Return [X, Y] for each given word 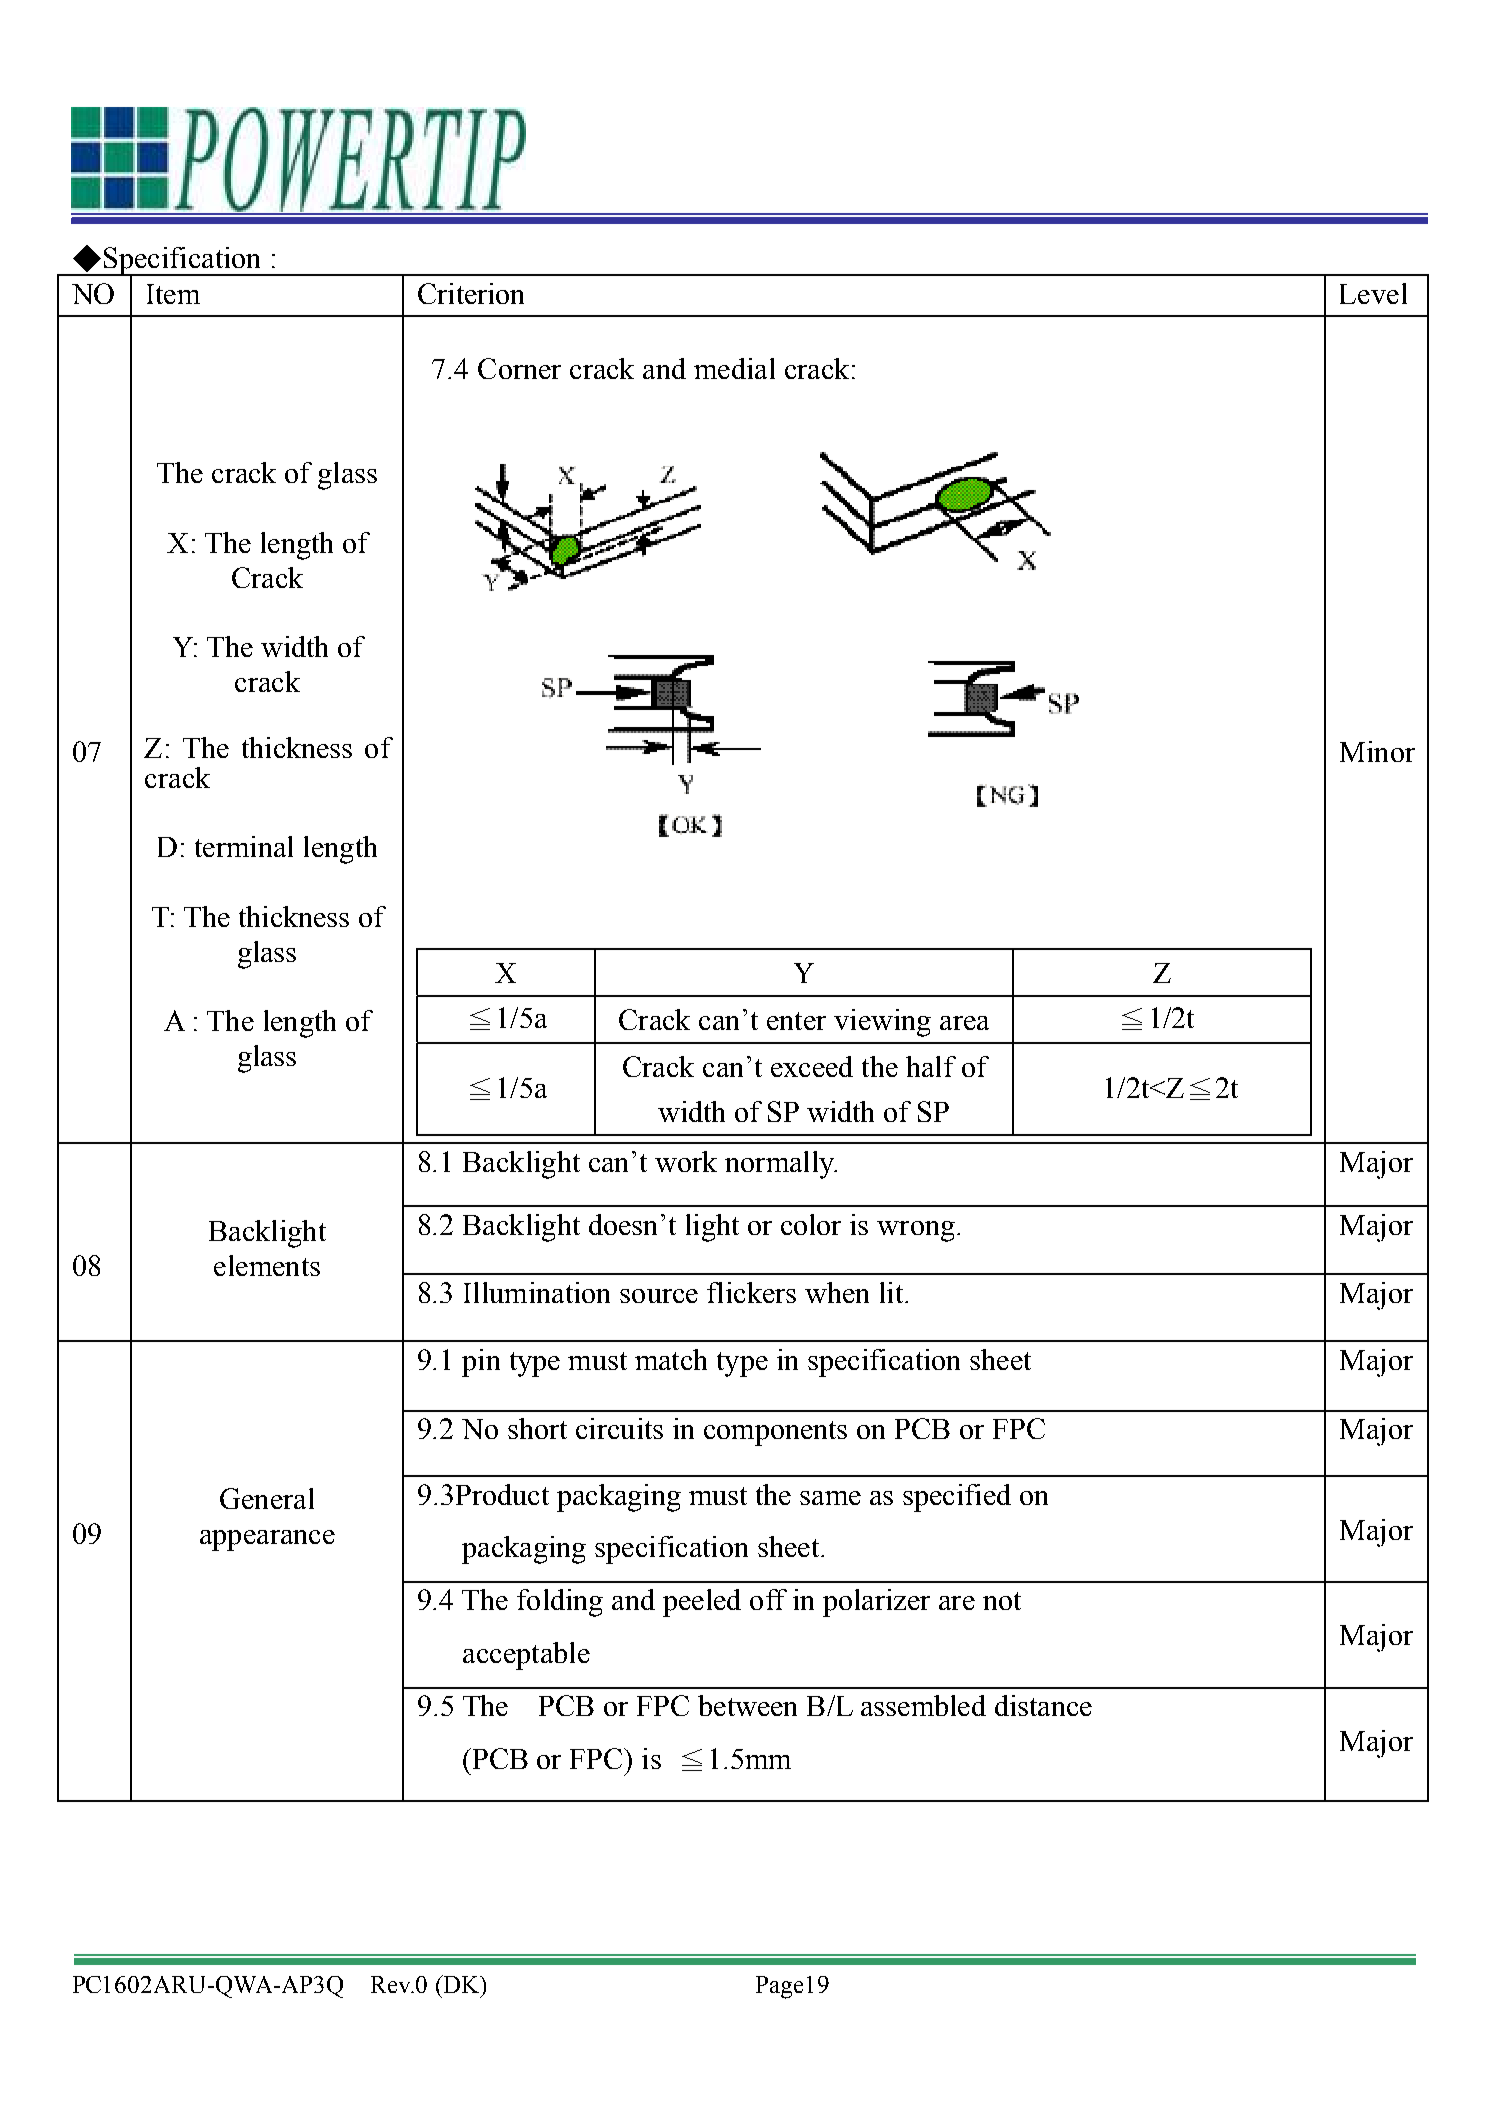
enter [796, 1021]
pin [481, 1363]
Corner [519, 368]
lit [893, 1292]
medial [734, 368]
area [964, 1023]
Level [1373, 293]
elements [267, 1265]
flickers [751, 1292]
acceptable [526, 1656]
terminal [244, 846]
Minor [1377, 751]
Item [173, 294]
